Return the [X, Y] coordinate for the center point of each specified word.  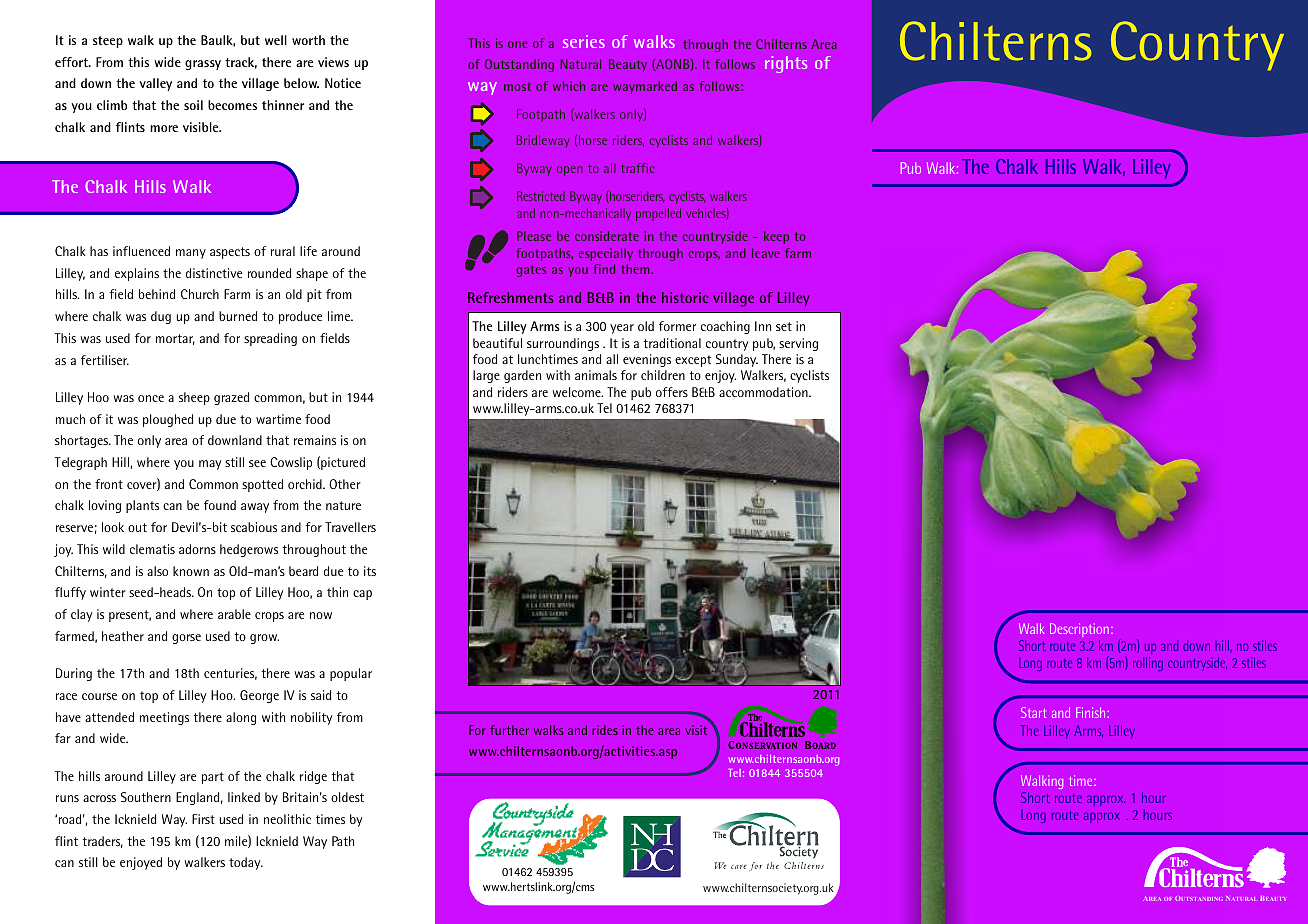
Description [1079, 630]
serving [798, 344]
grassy [203, 65]
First [203, 819]
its [370, 571]
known [191, 571]
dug [161, 317]
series [584, 41]
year [622, 329]
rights [786, 64]
